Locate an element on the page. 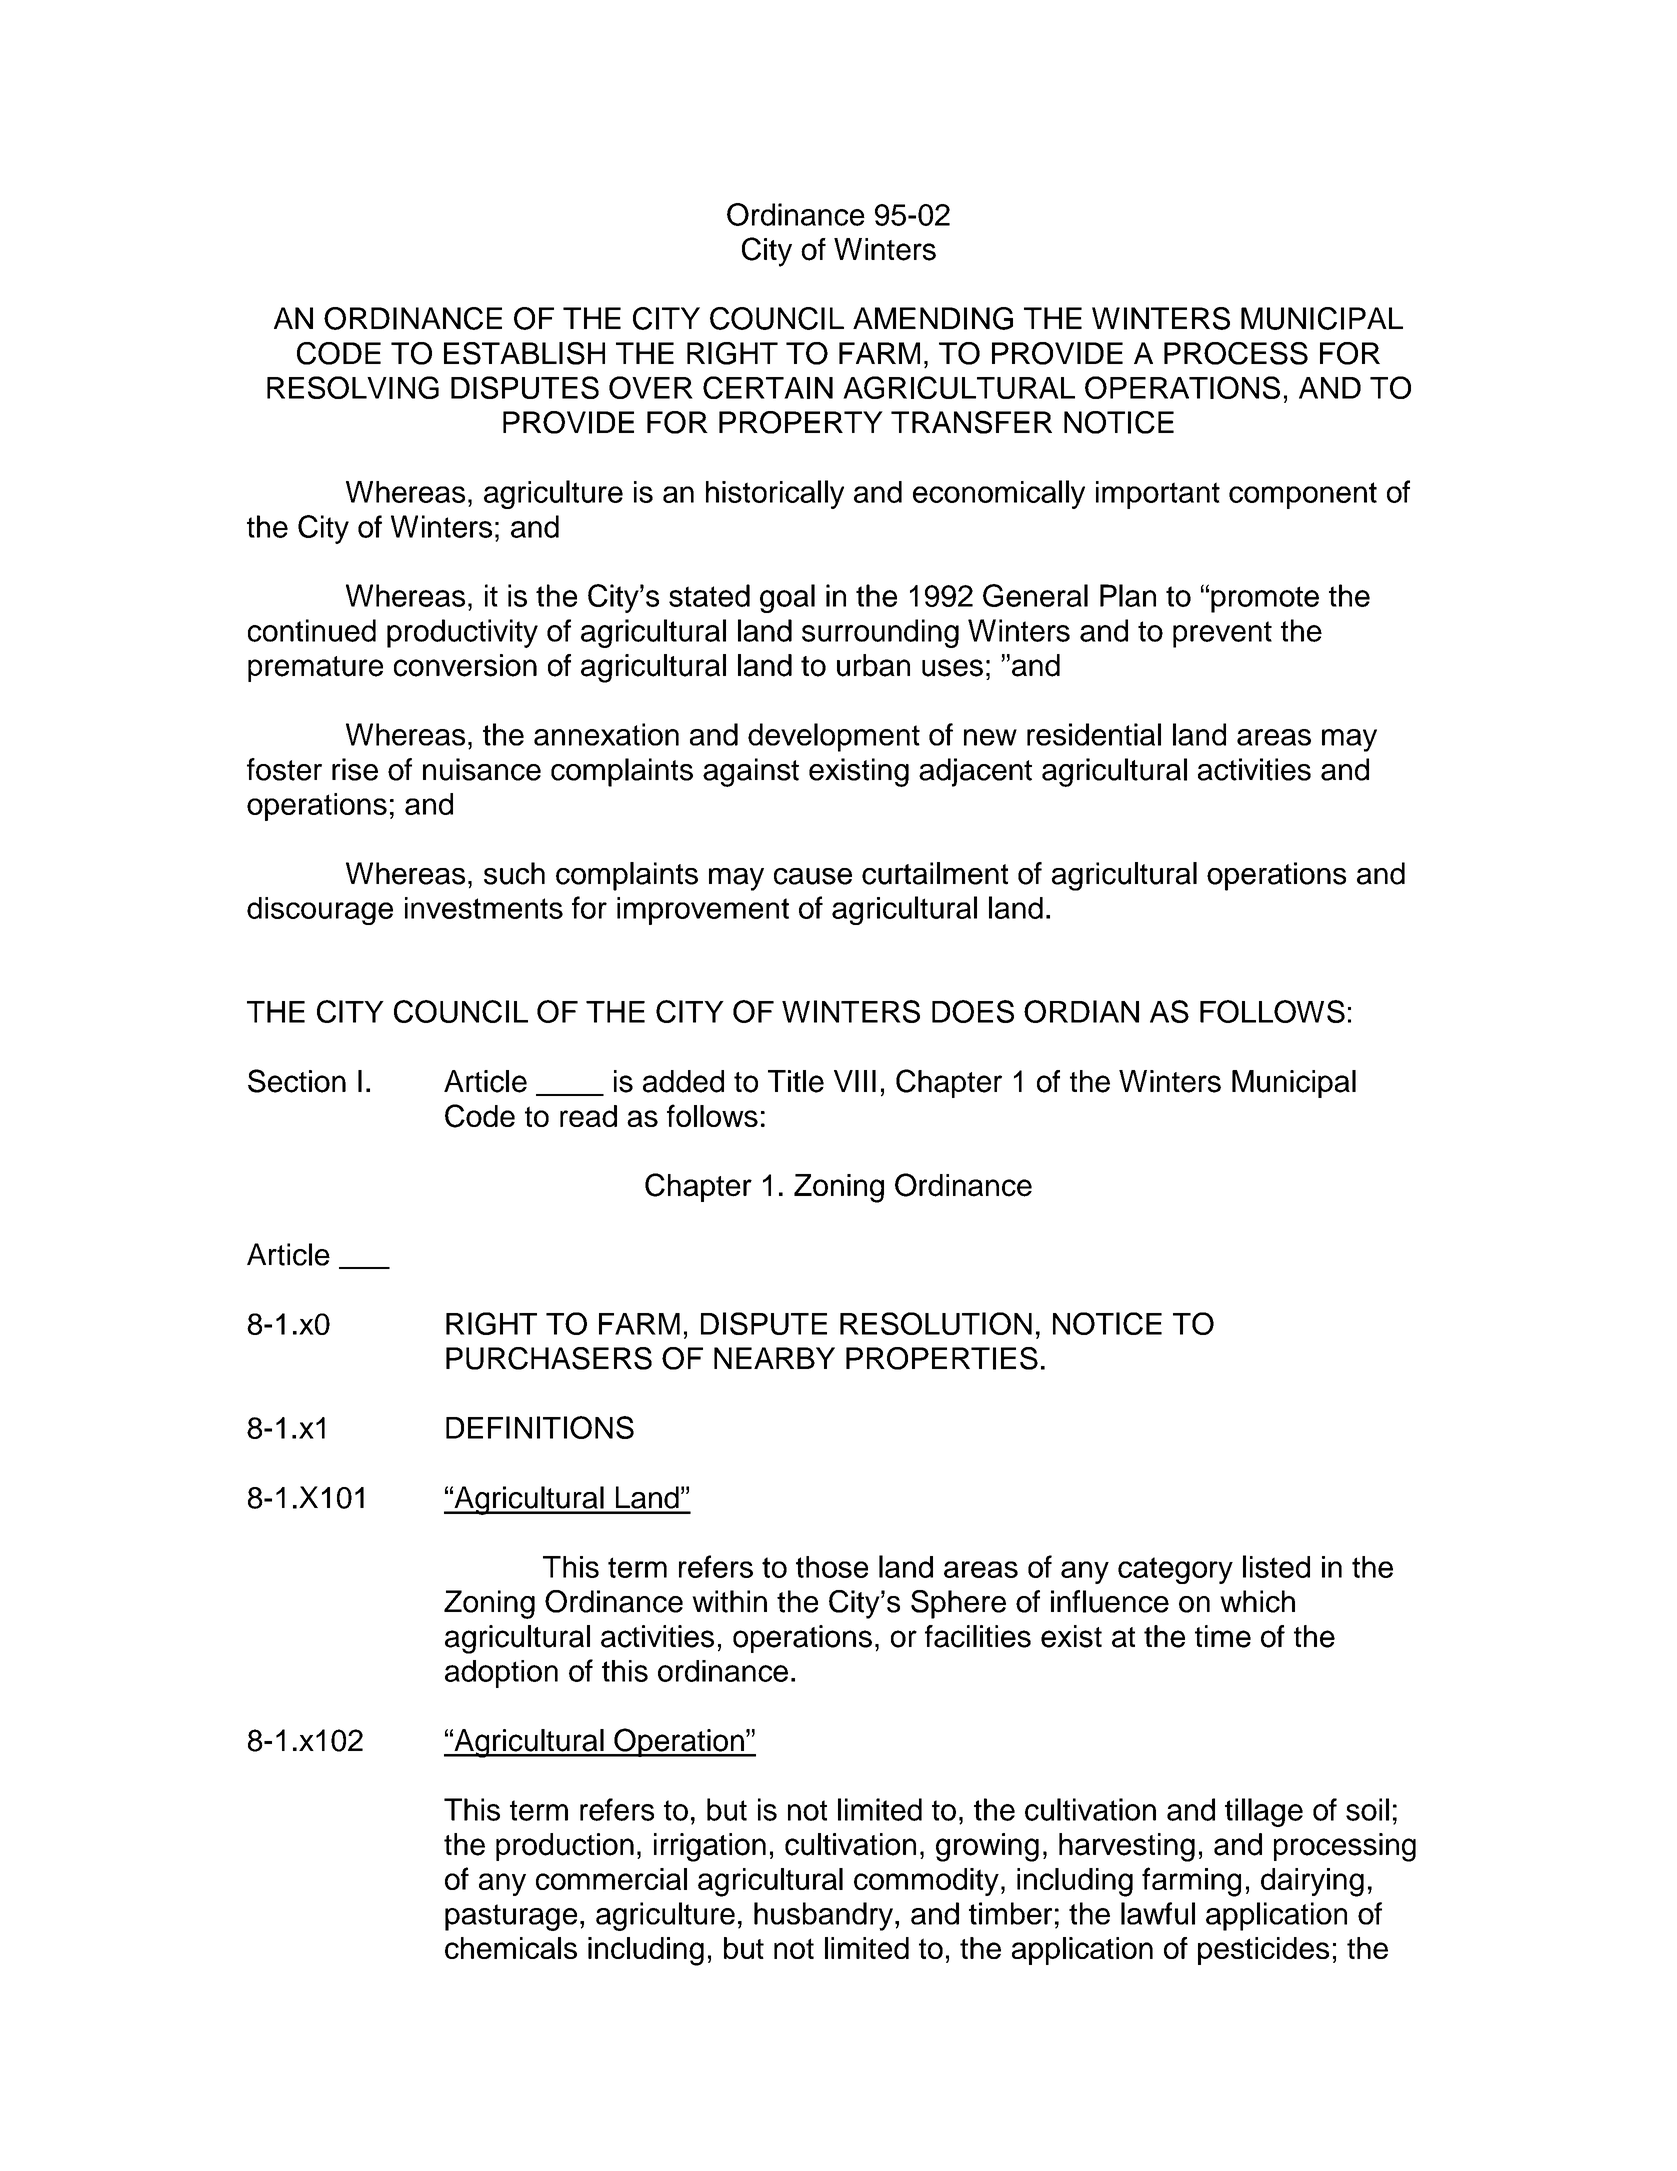 The height and width of the document is (2171, 1677). chemicals is located at coordinates (511, 1948).
